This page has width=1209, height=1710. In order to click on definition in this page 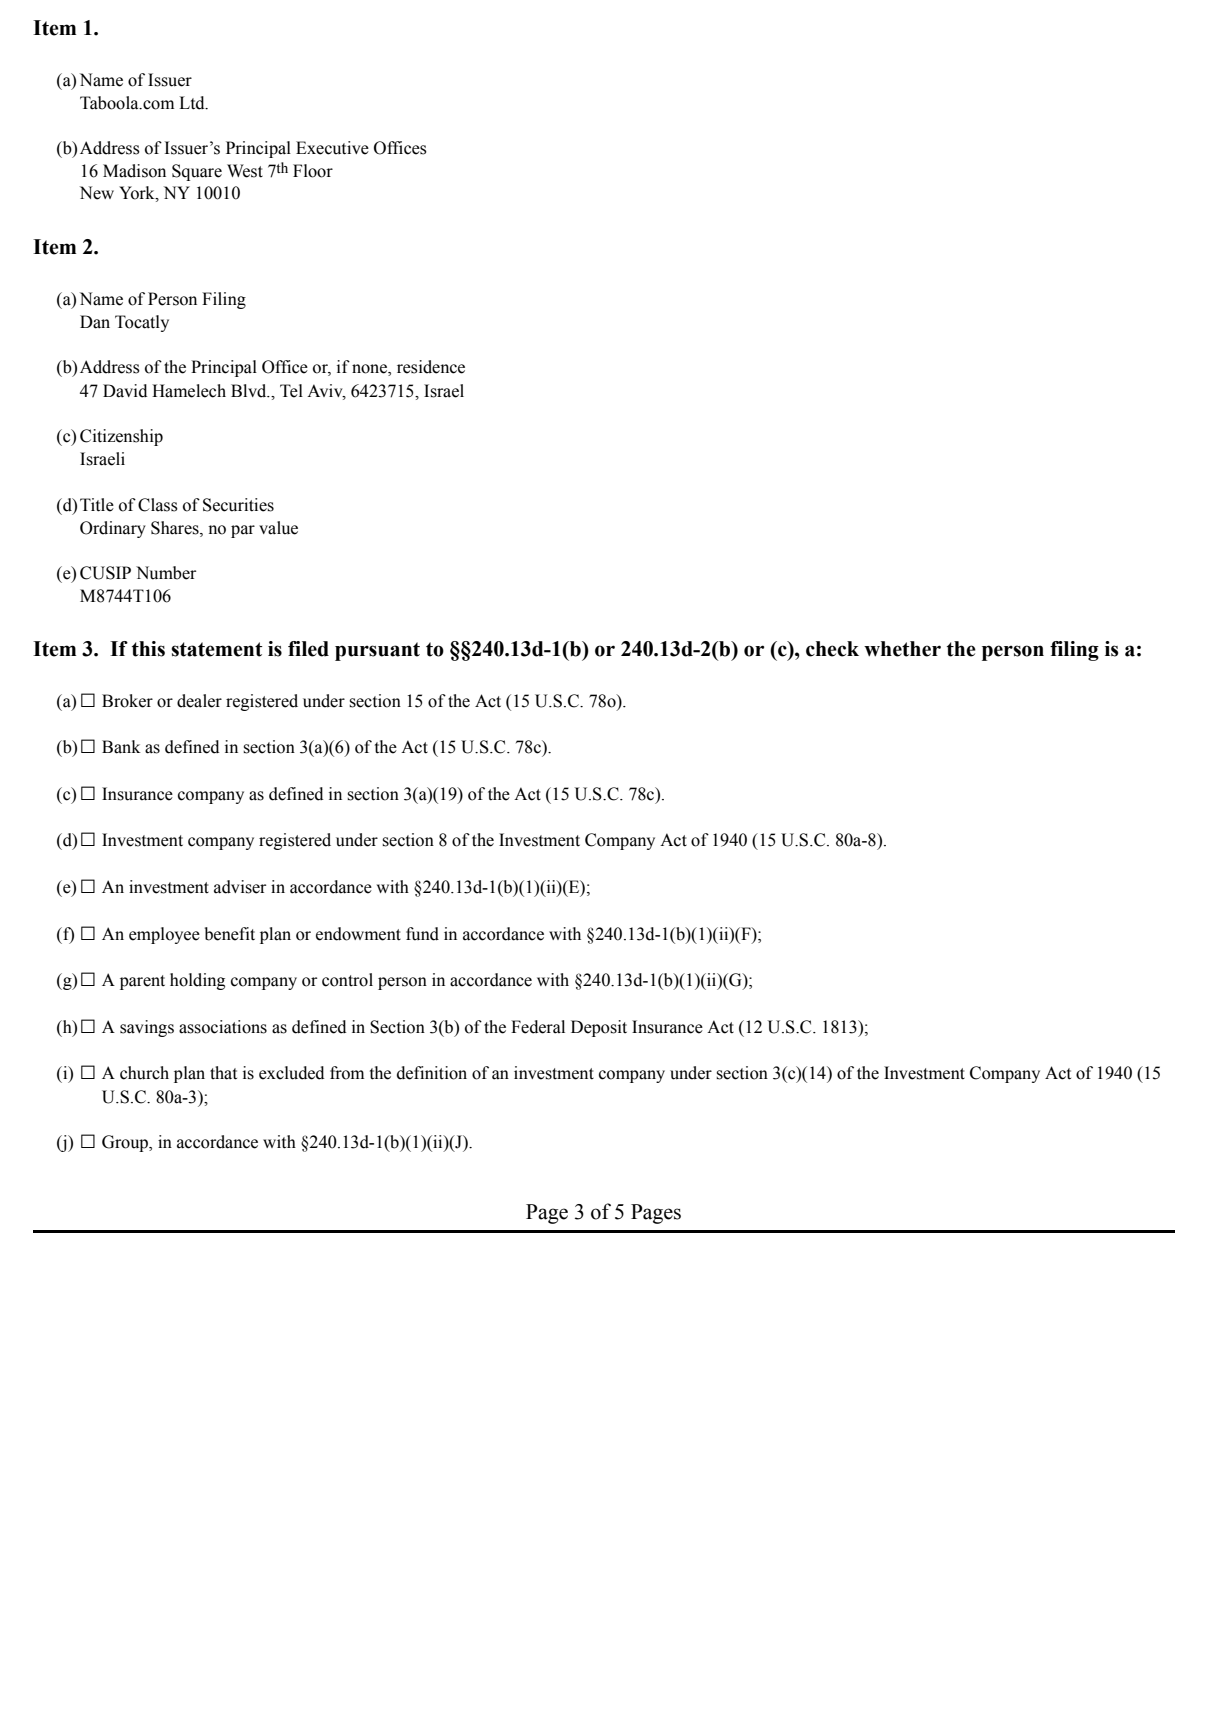, I will do `click(432, 1073)`.
